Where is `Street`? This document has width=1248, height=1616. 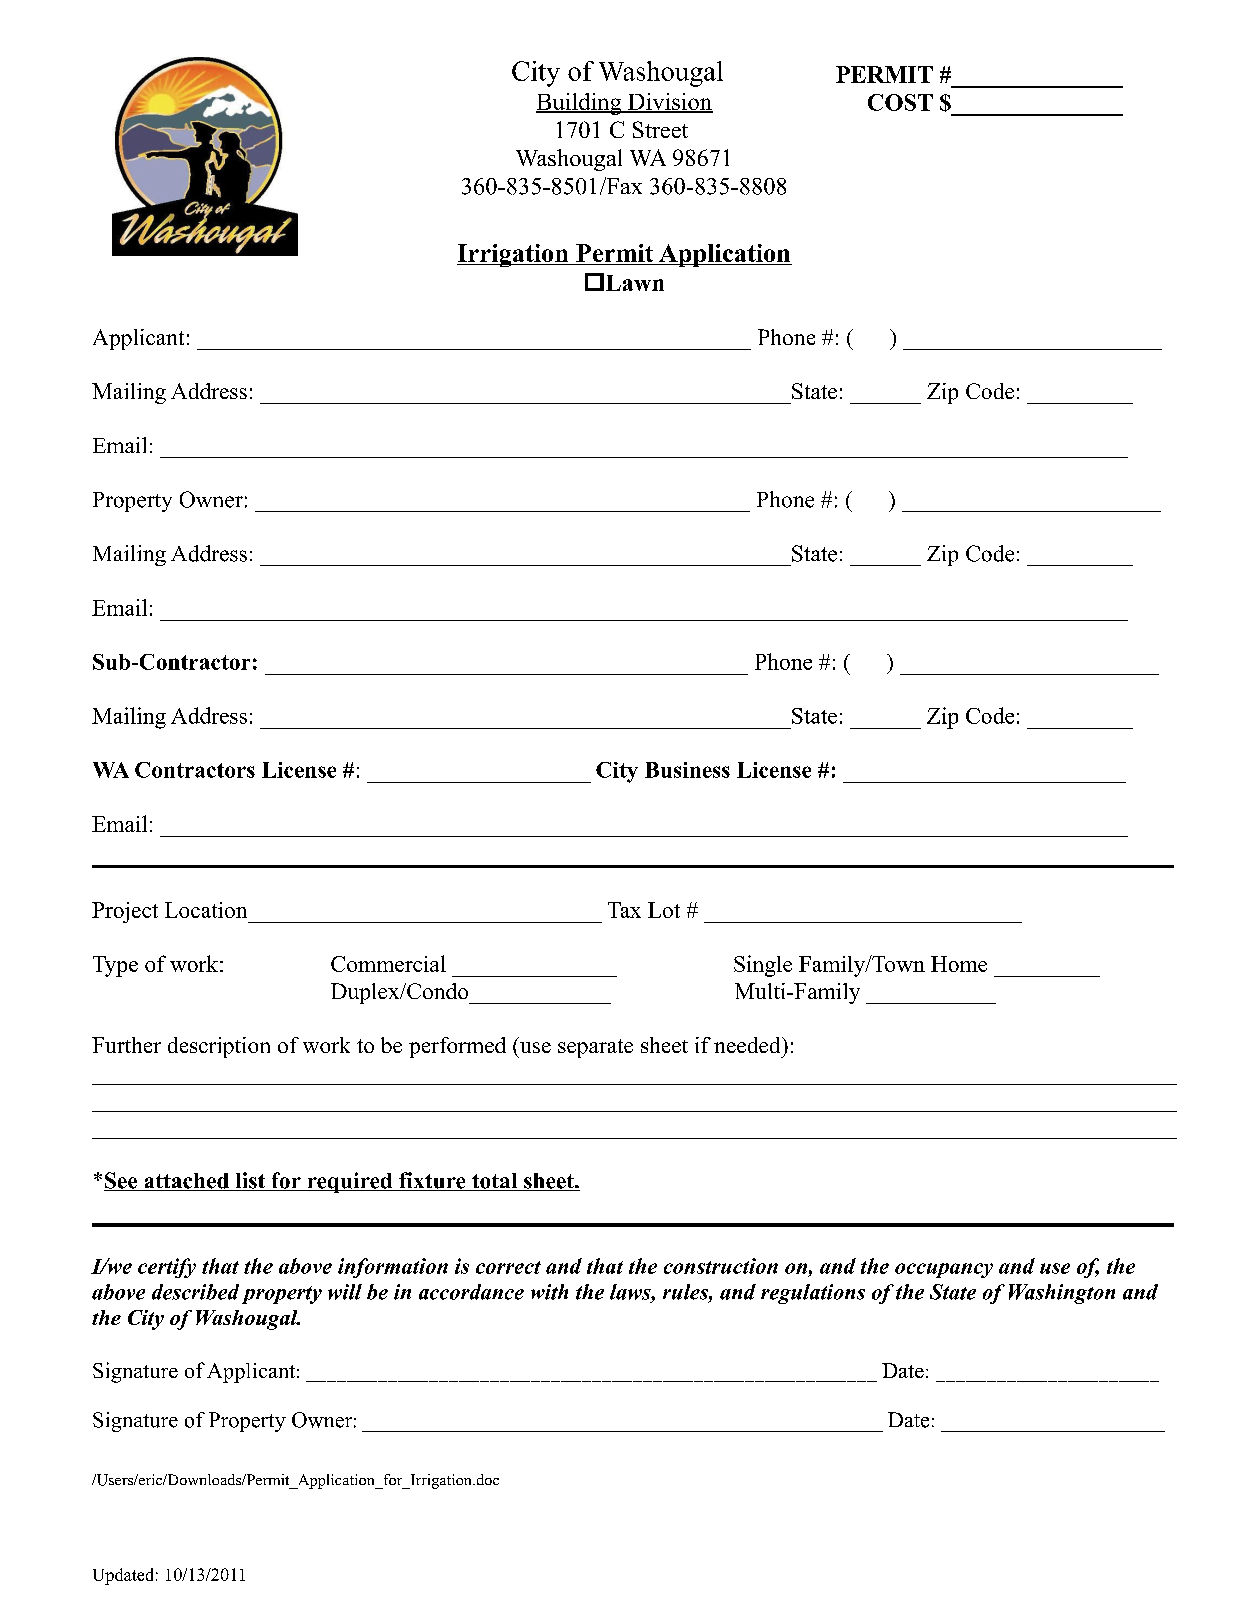 Street is located at coordinates (660, 129).
